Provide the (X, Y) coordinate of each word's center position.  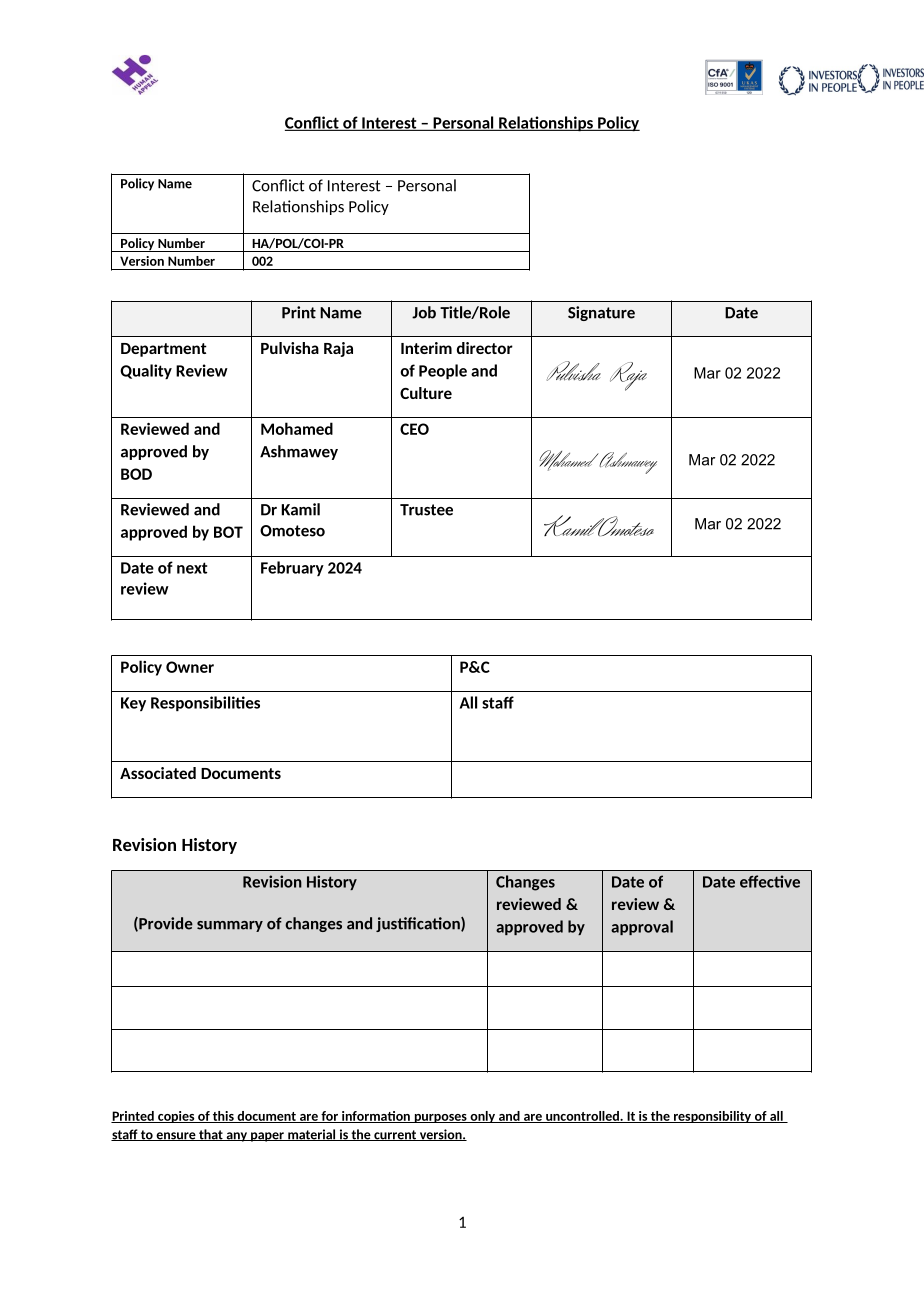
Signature (601, 313)
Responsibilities (205, 703)
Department (164, 350)
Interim (426, 348)
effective (770, 881)
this (223, 1117)
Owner (190, 667)
